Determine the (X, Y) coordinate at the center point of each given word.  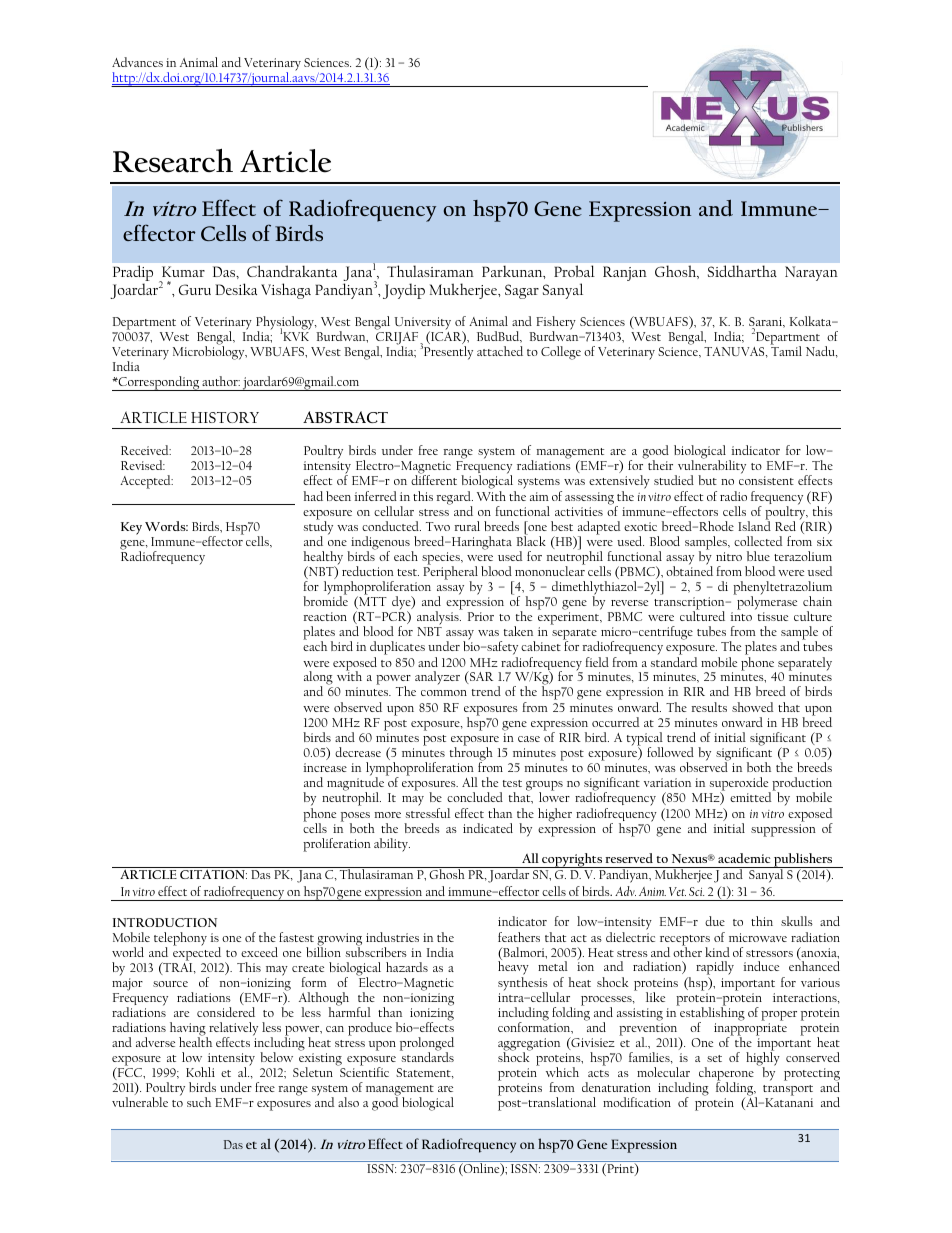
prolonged (427, 1045)
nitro (729, 556)
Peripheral (450, 573)
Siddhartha (742, 271)
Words (166, 526)
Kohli (200, 1072)
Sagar (522, 291)
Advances (137, 62)
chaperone (726, 1075)
